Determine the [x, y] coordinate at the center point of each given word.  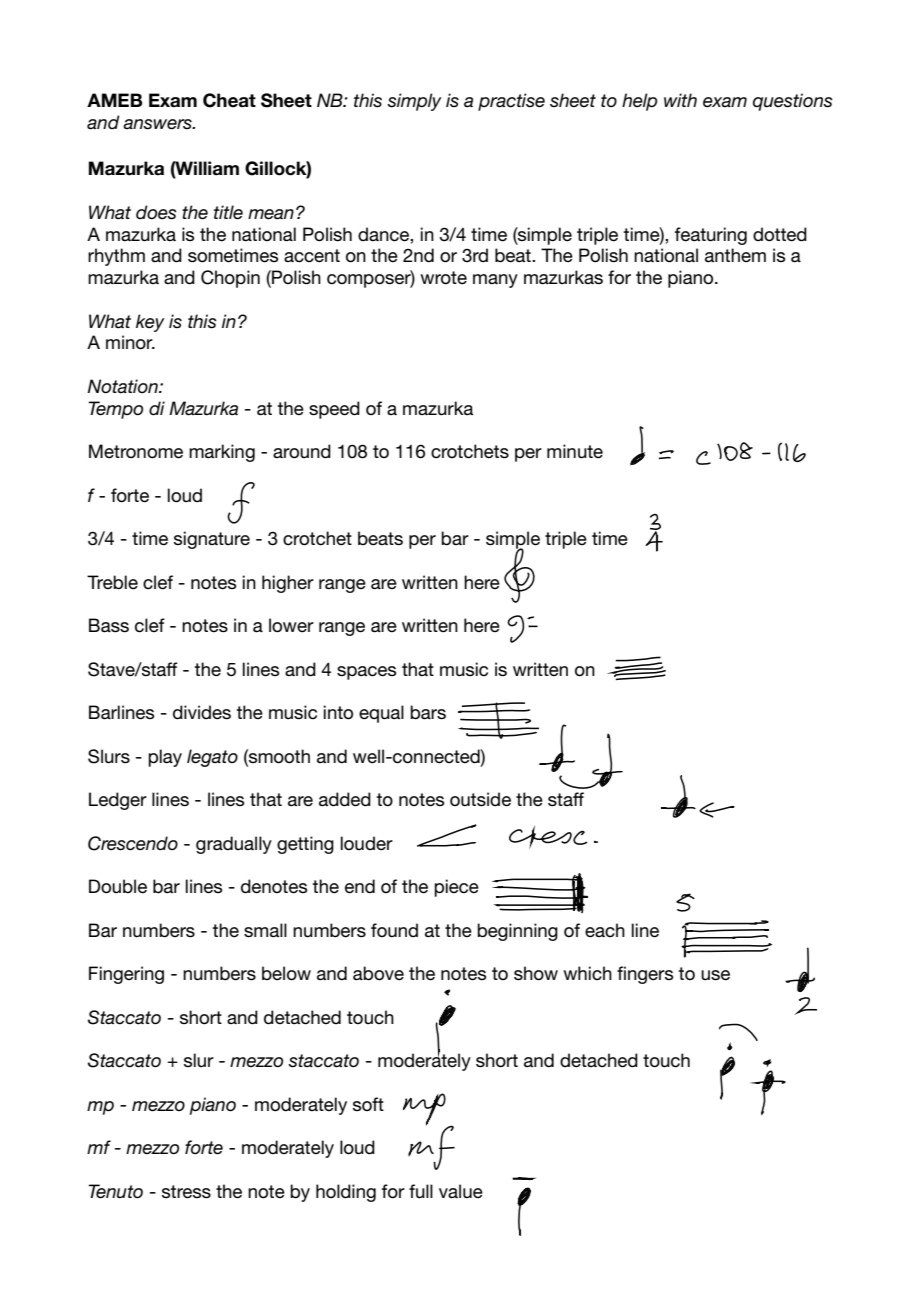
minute [575, 451]
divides [202, 712]
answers [158, 124]
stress [186, 1192]
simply [414, 102]
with [680, 100]
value [461, 1191]
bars [428, 712]
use [715, 975]
